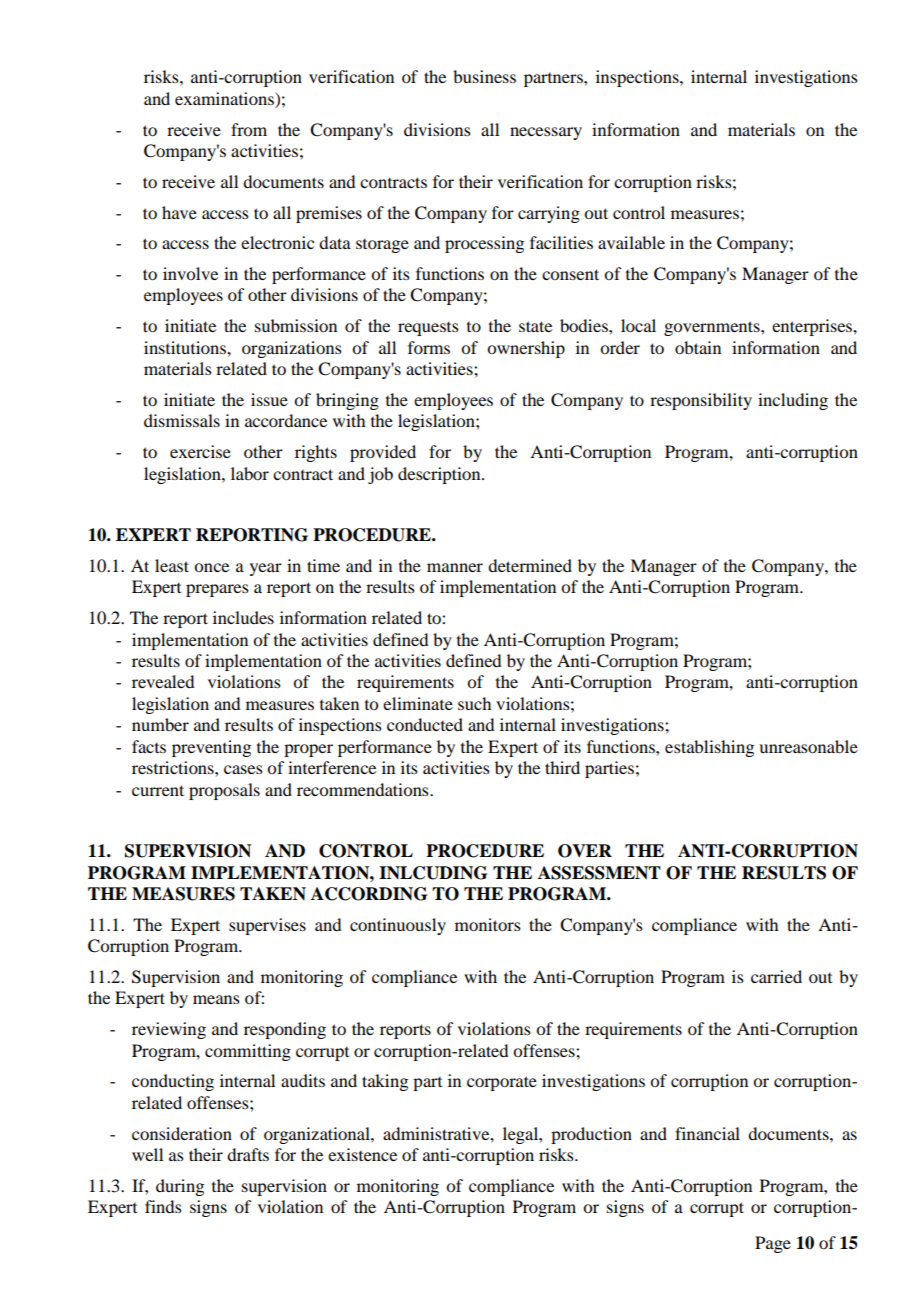  What do you see at coordinates (440, 475) in the screenshot?
I see `description` at bounding box center [440, 475].
